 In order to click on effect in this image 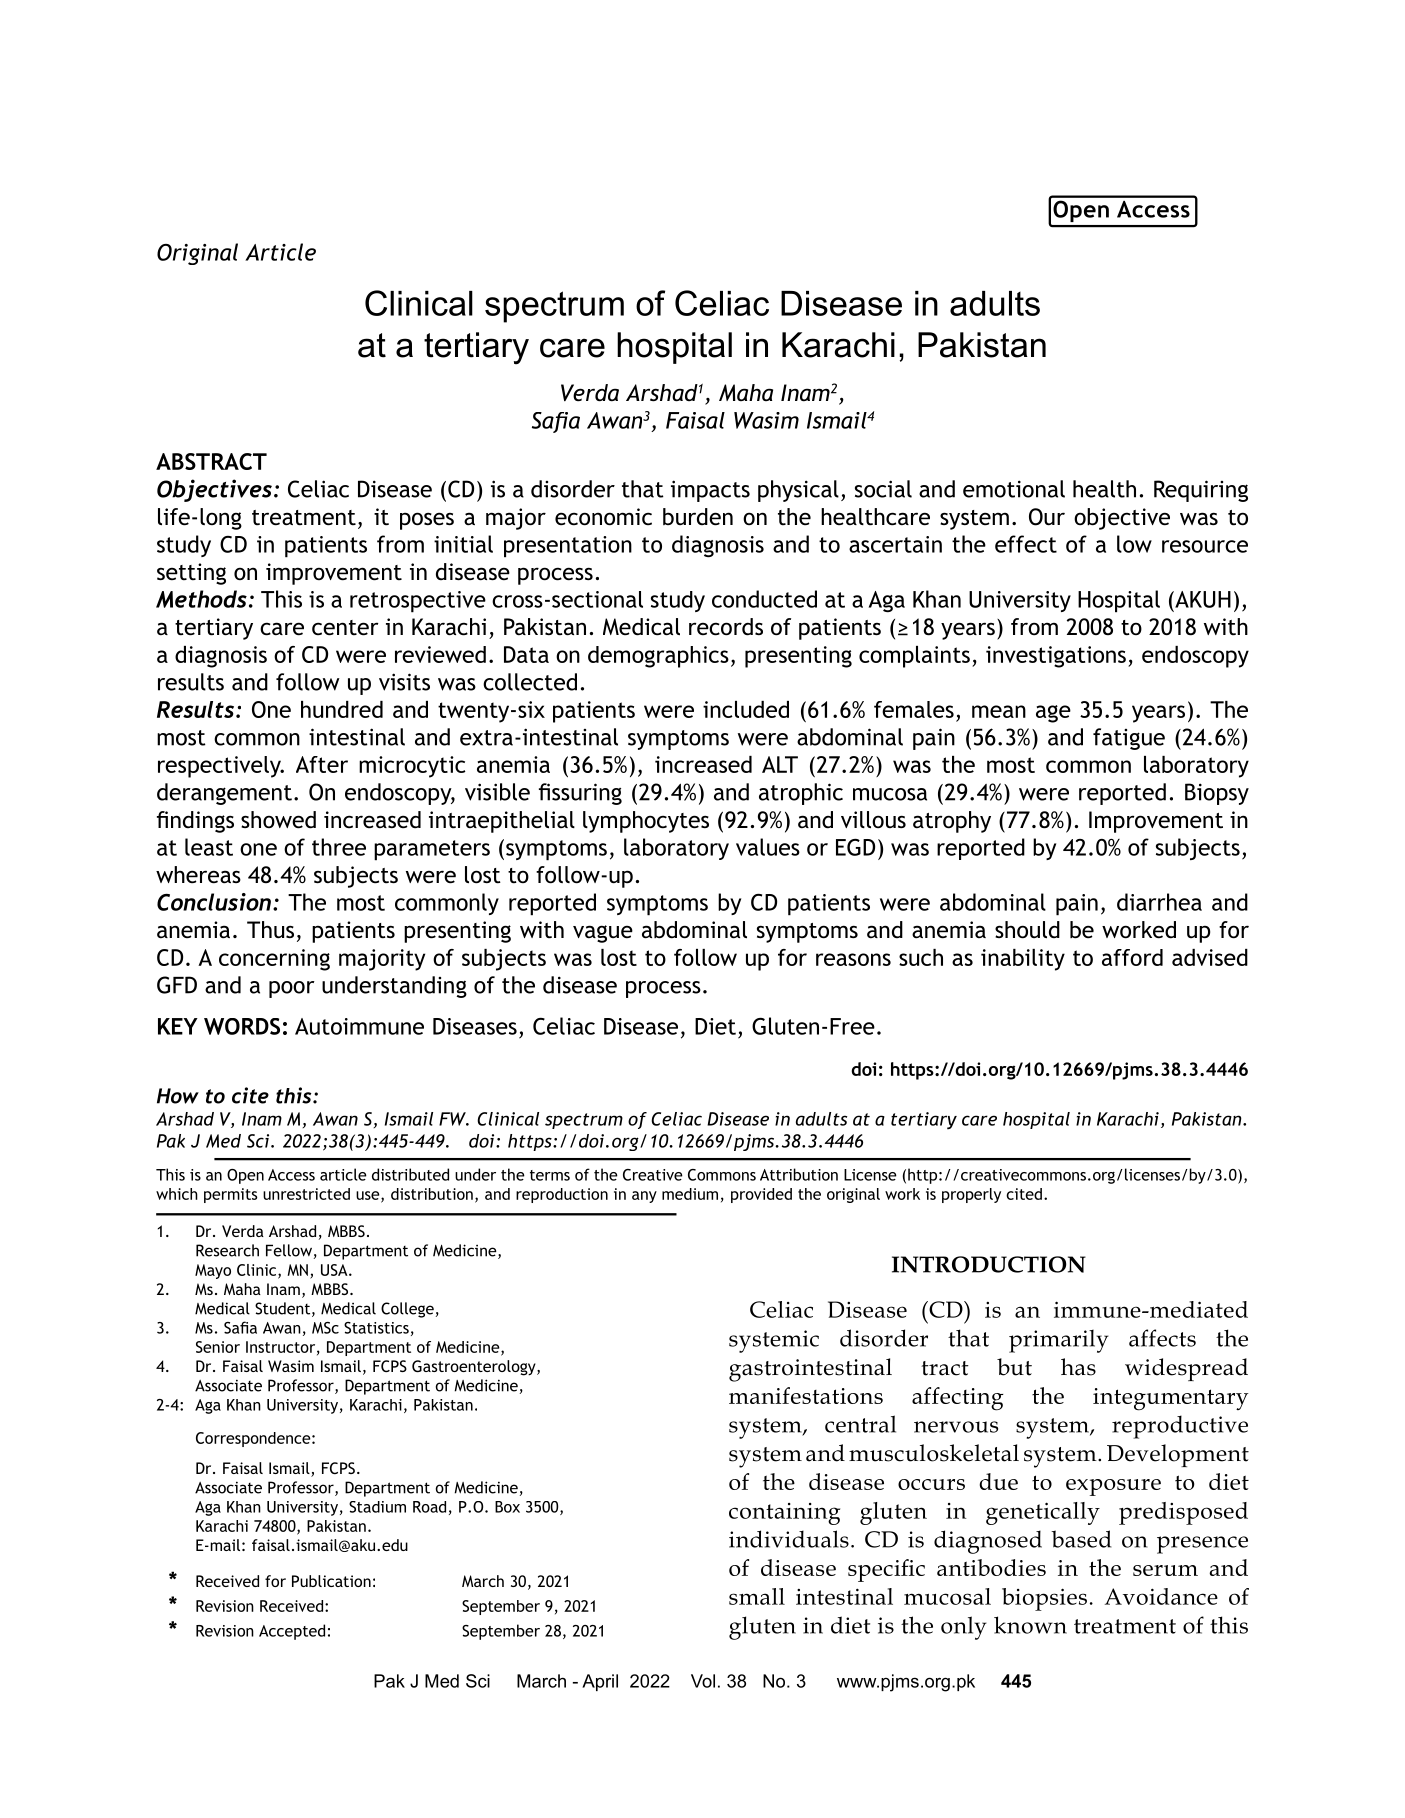, I will do `click(1026, 544)`.
